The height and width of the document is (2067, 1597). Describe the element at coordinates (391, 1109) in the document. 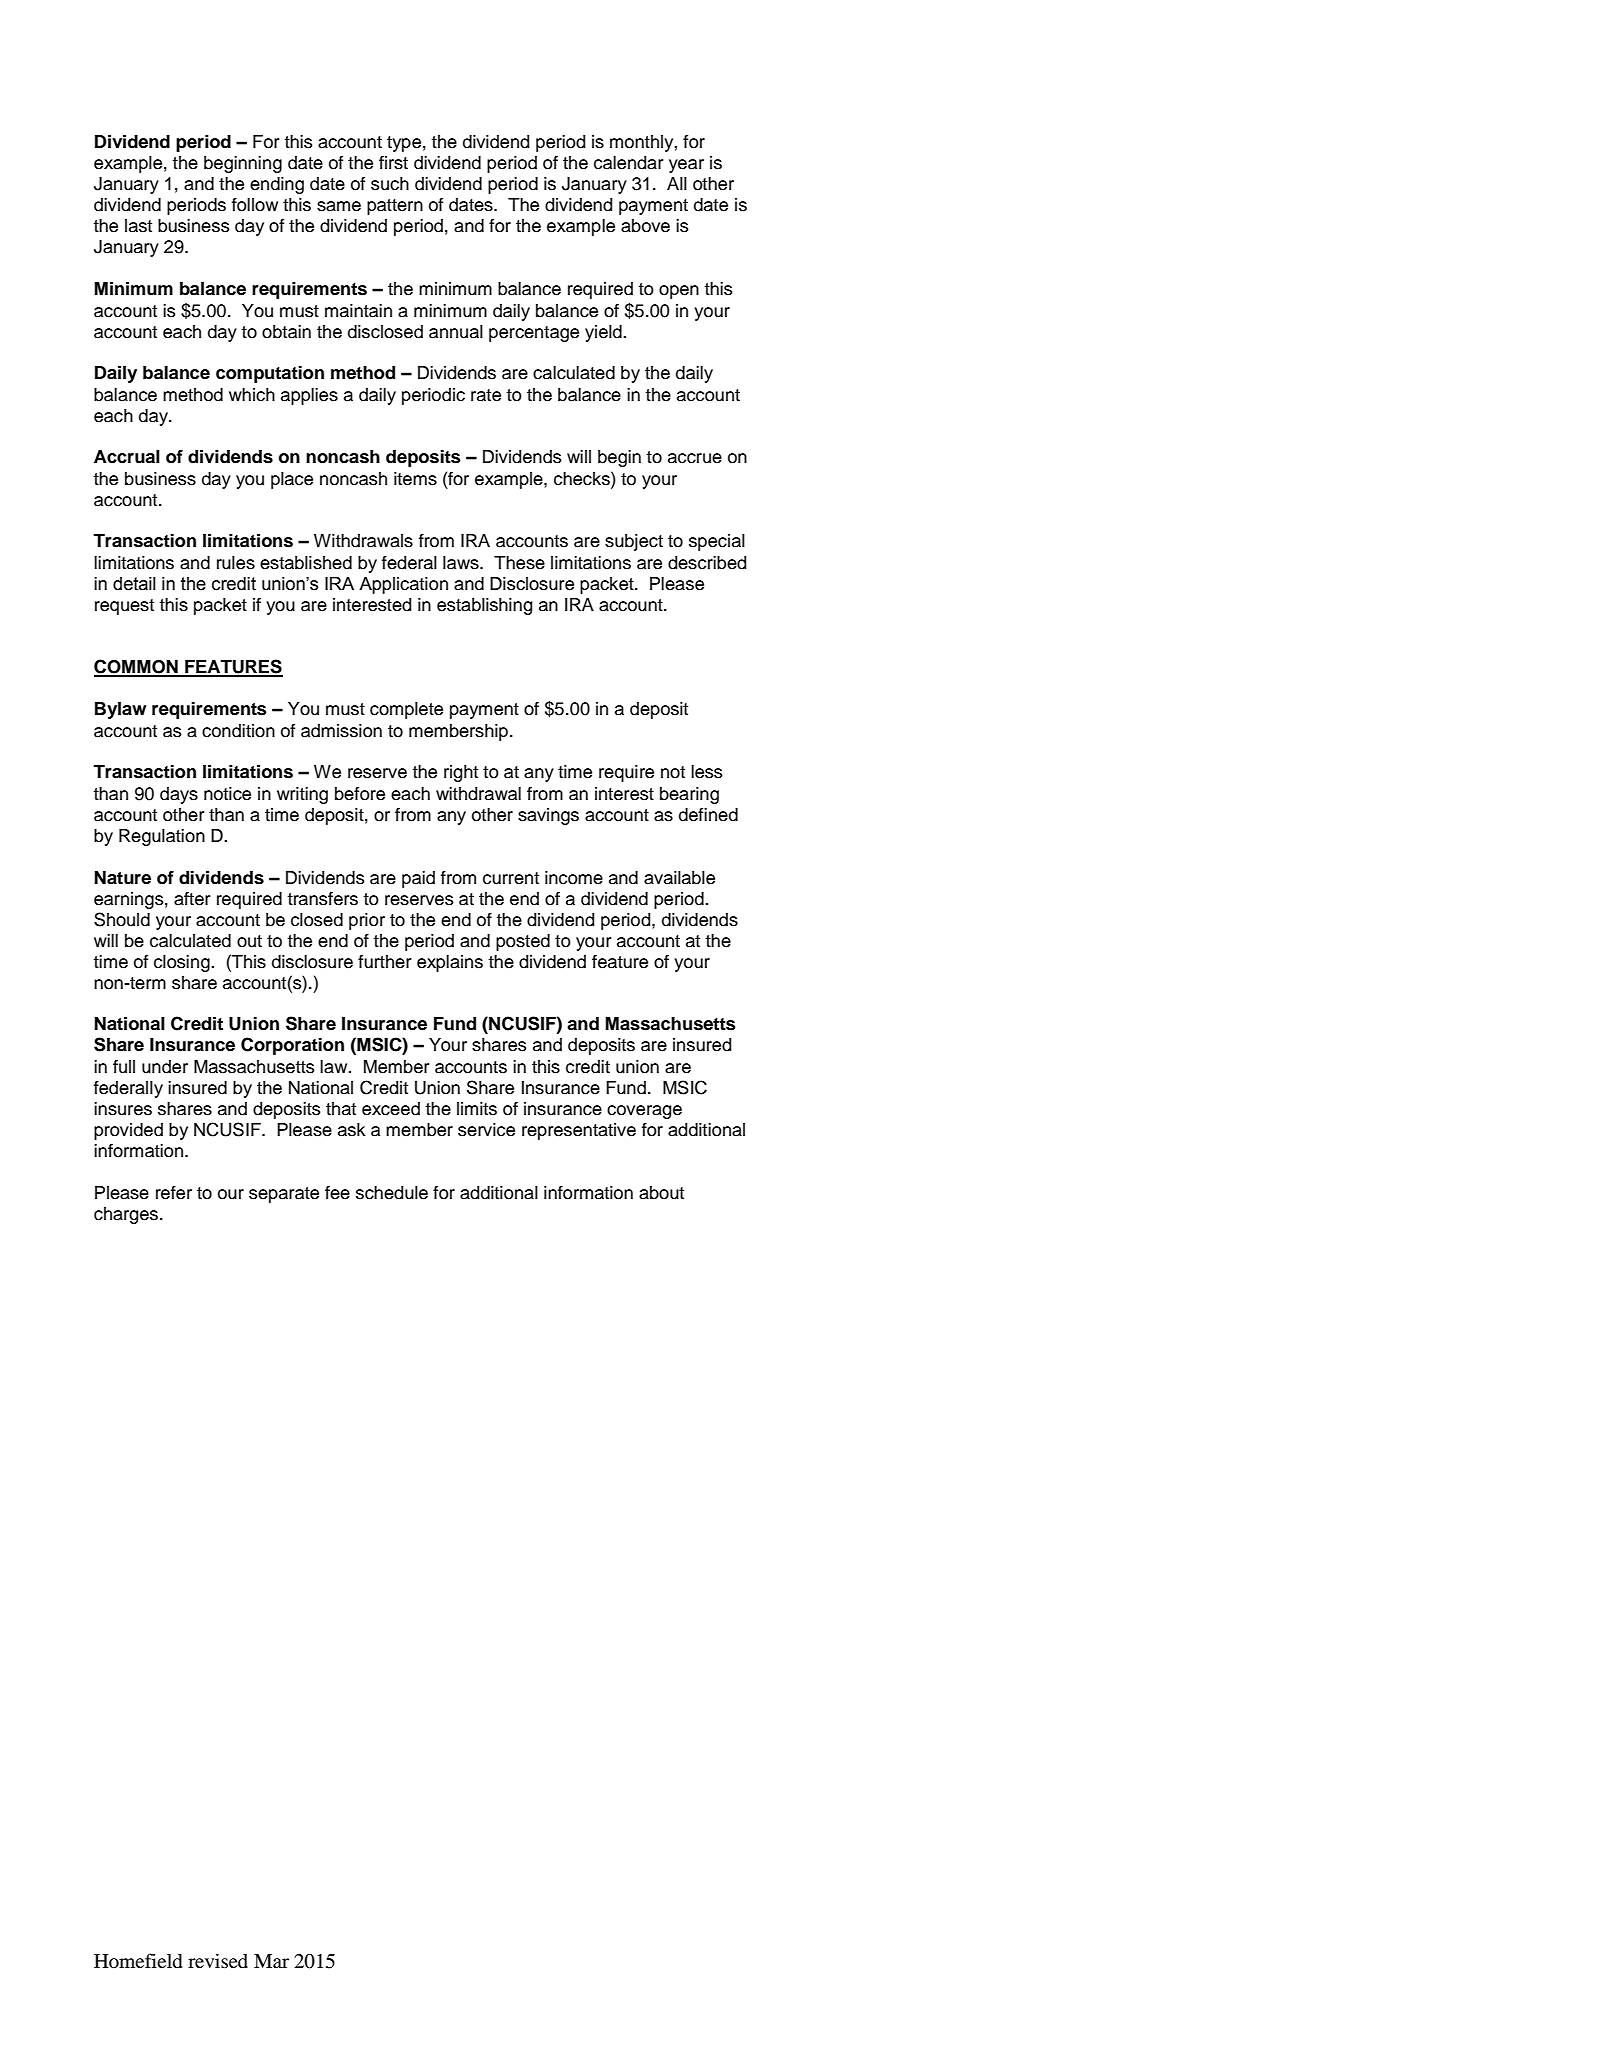

I see `exceed` at that location.
